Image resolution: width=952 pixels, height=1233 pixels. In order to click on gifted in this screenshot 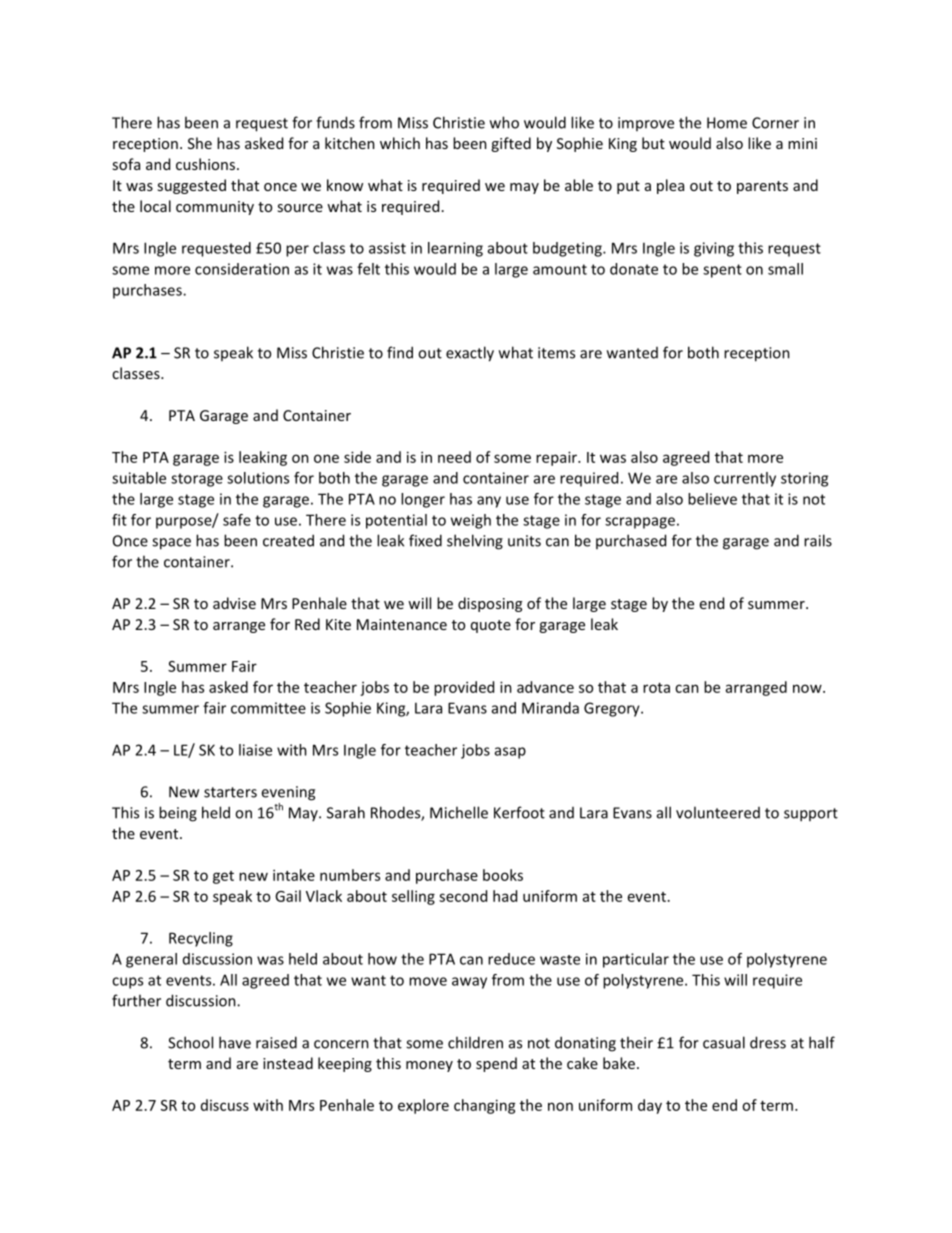, I will do `click(511, 144)`.
